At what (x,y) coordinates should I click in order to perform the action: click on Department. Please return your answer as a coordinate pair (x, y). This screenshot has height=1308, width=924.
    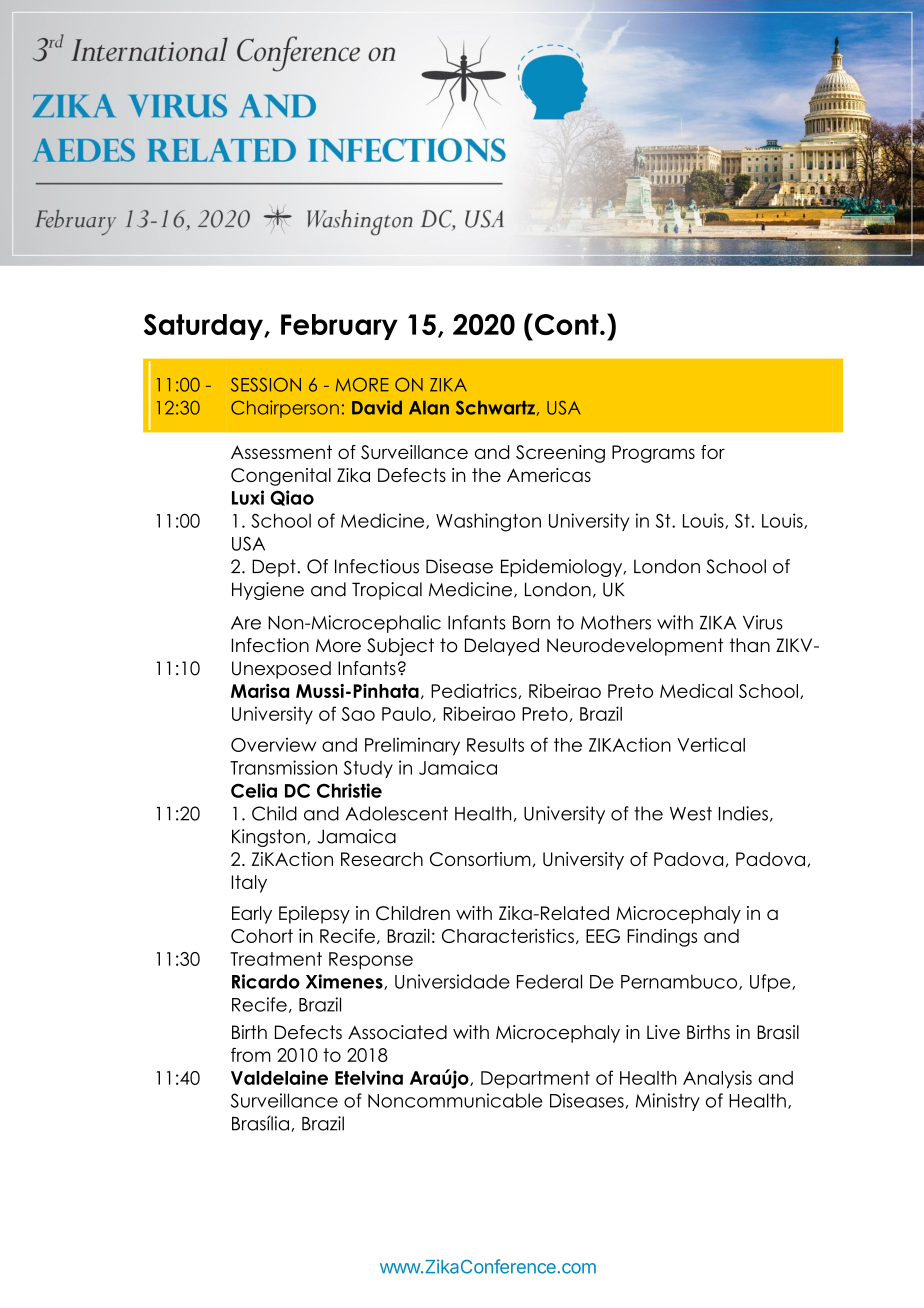
    Looking at the image, I should click on (535, 1080).
